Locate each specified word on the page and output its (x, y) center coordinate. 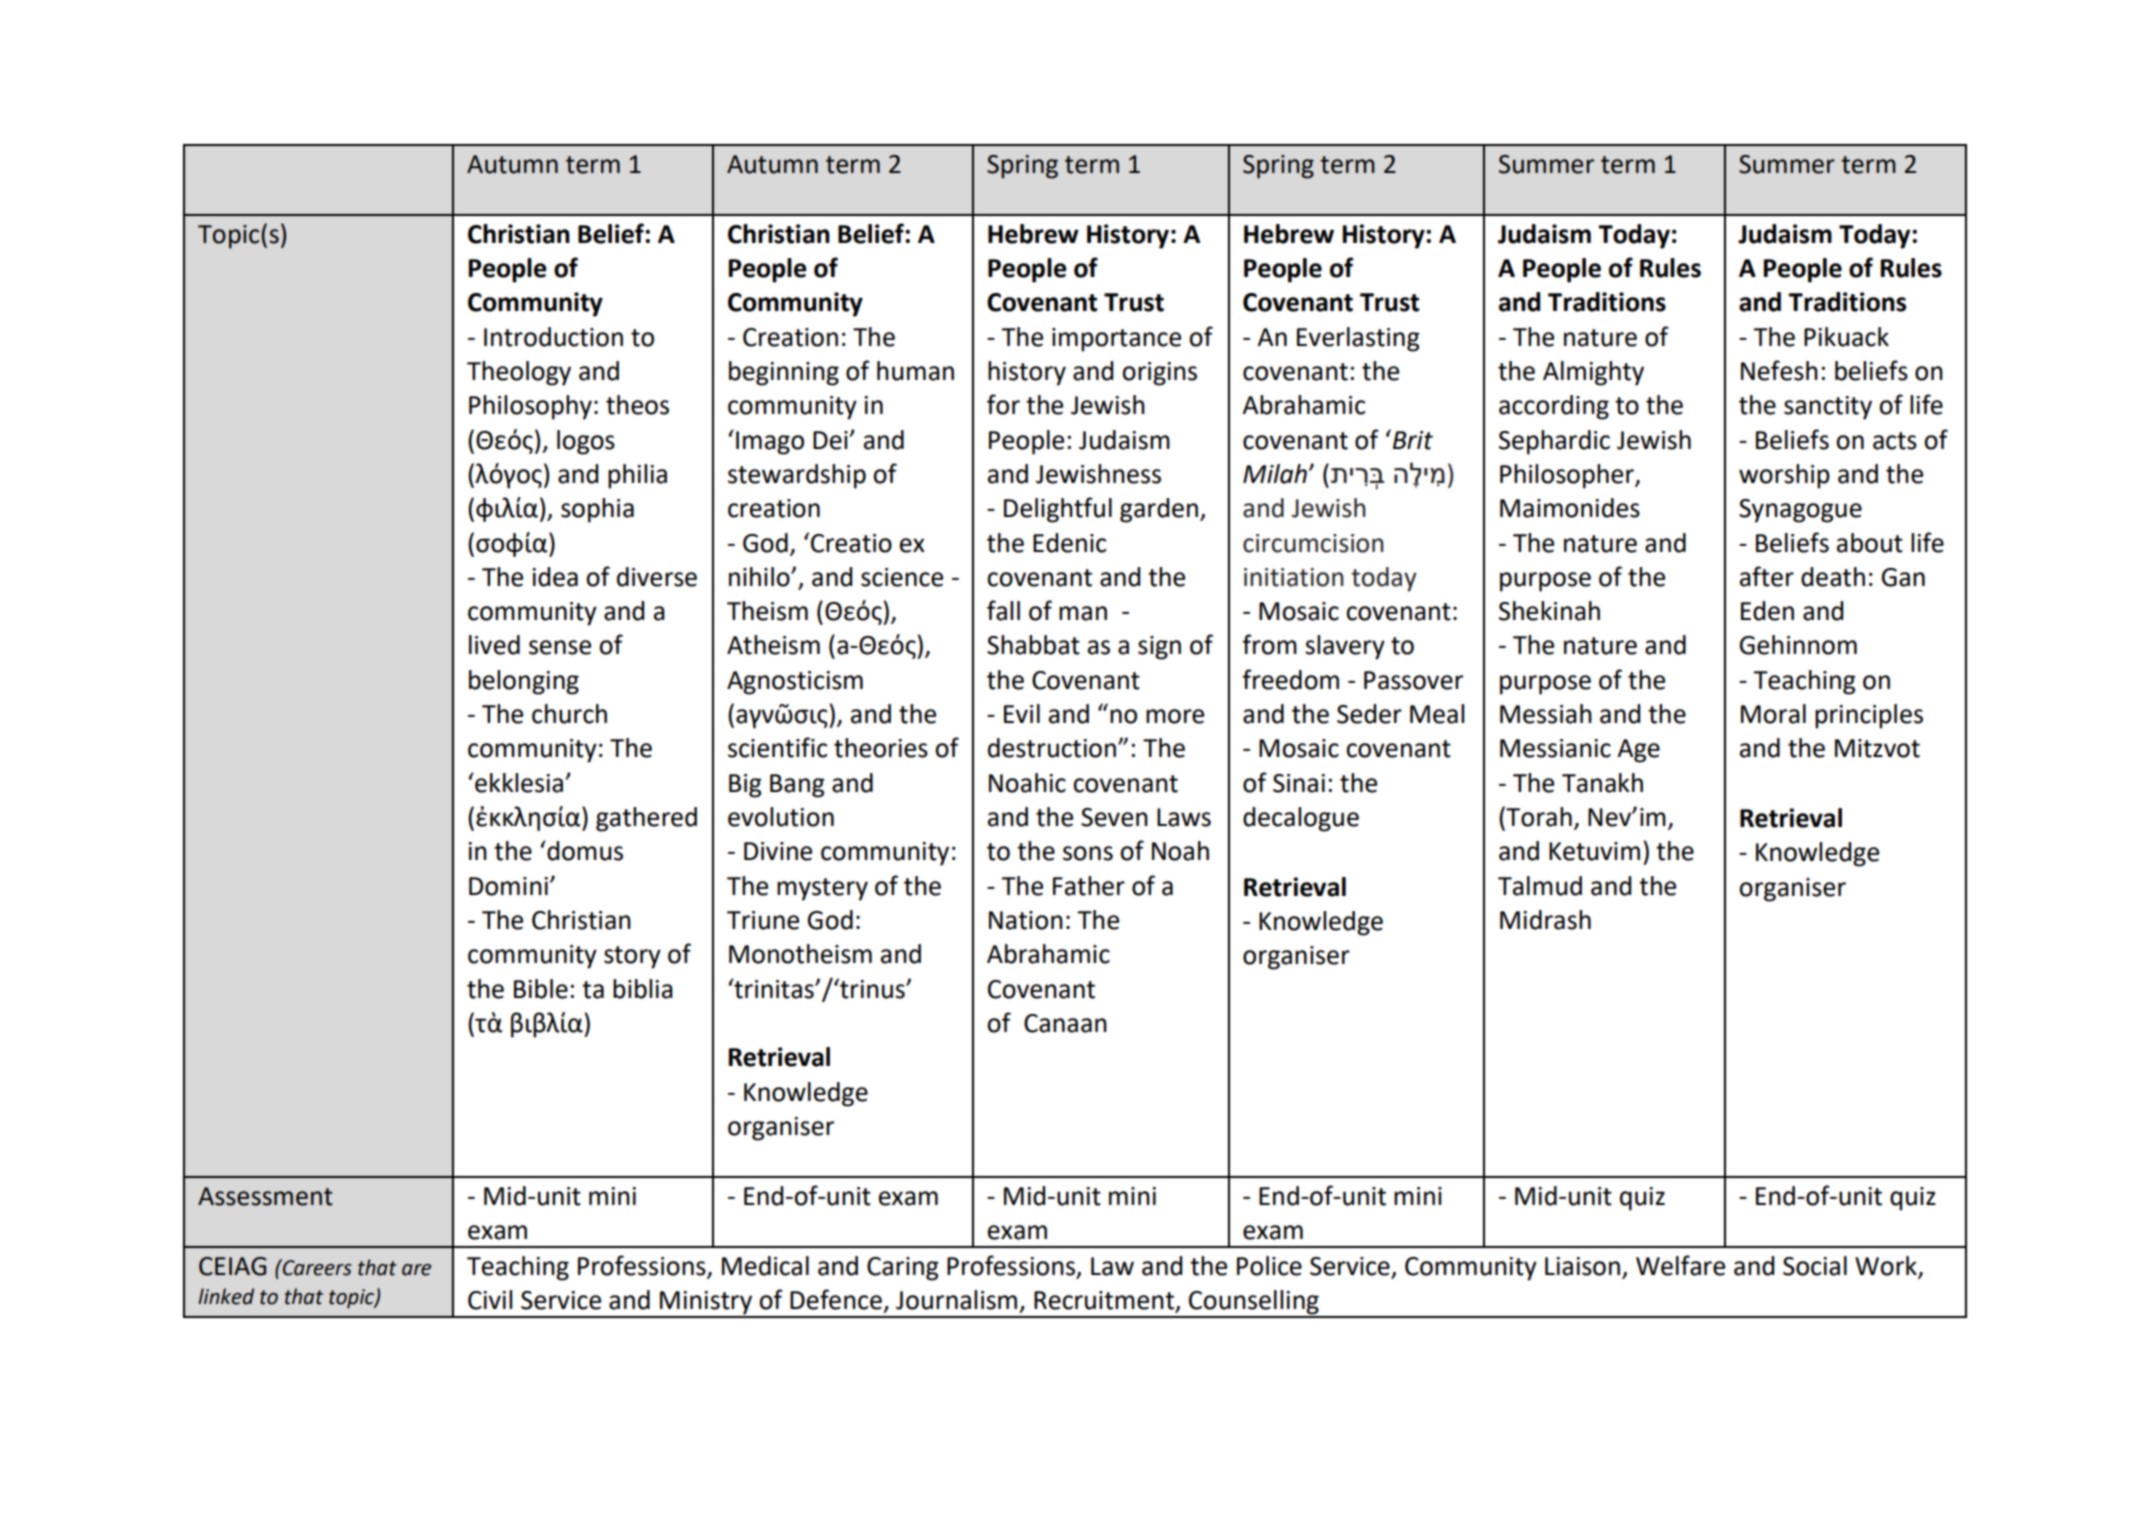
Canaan (1065, 1023)
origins (1159, 374)
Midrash (1545, 920)
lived (494, 645)
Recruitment (1105, 1301)
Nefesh (1779, 370)
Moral (1773, 714)
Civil (490, 1300)
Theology (519, 373)
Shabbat (1033, 645)
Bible (541, 989)
